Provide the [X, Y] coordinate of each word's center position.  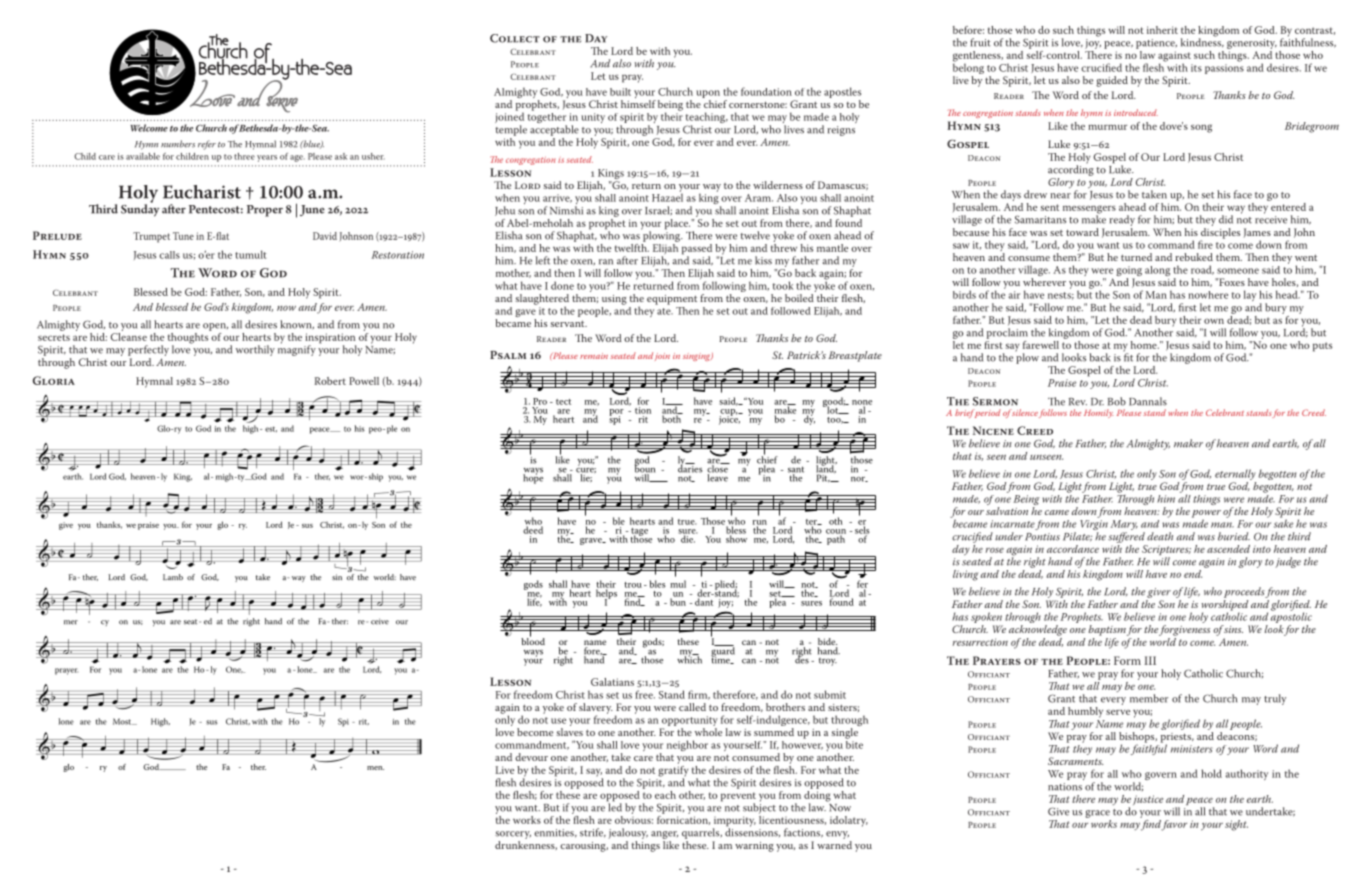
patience [1156, 44]
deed [533, 529]
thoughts [189, 338]
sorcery [513, 836]
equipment [672, 300]
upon [708, 95]
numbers [178, 144]
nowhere [1208, 295]
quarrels [702, 833]
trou [633, 585]
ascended [1228, 549]
